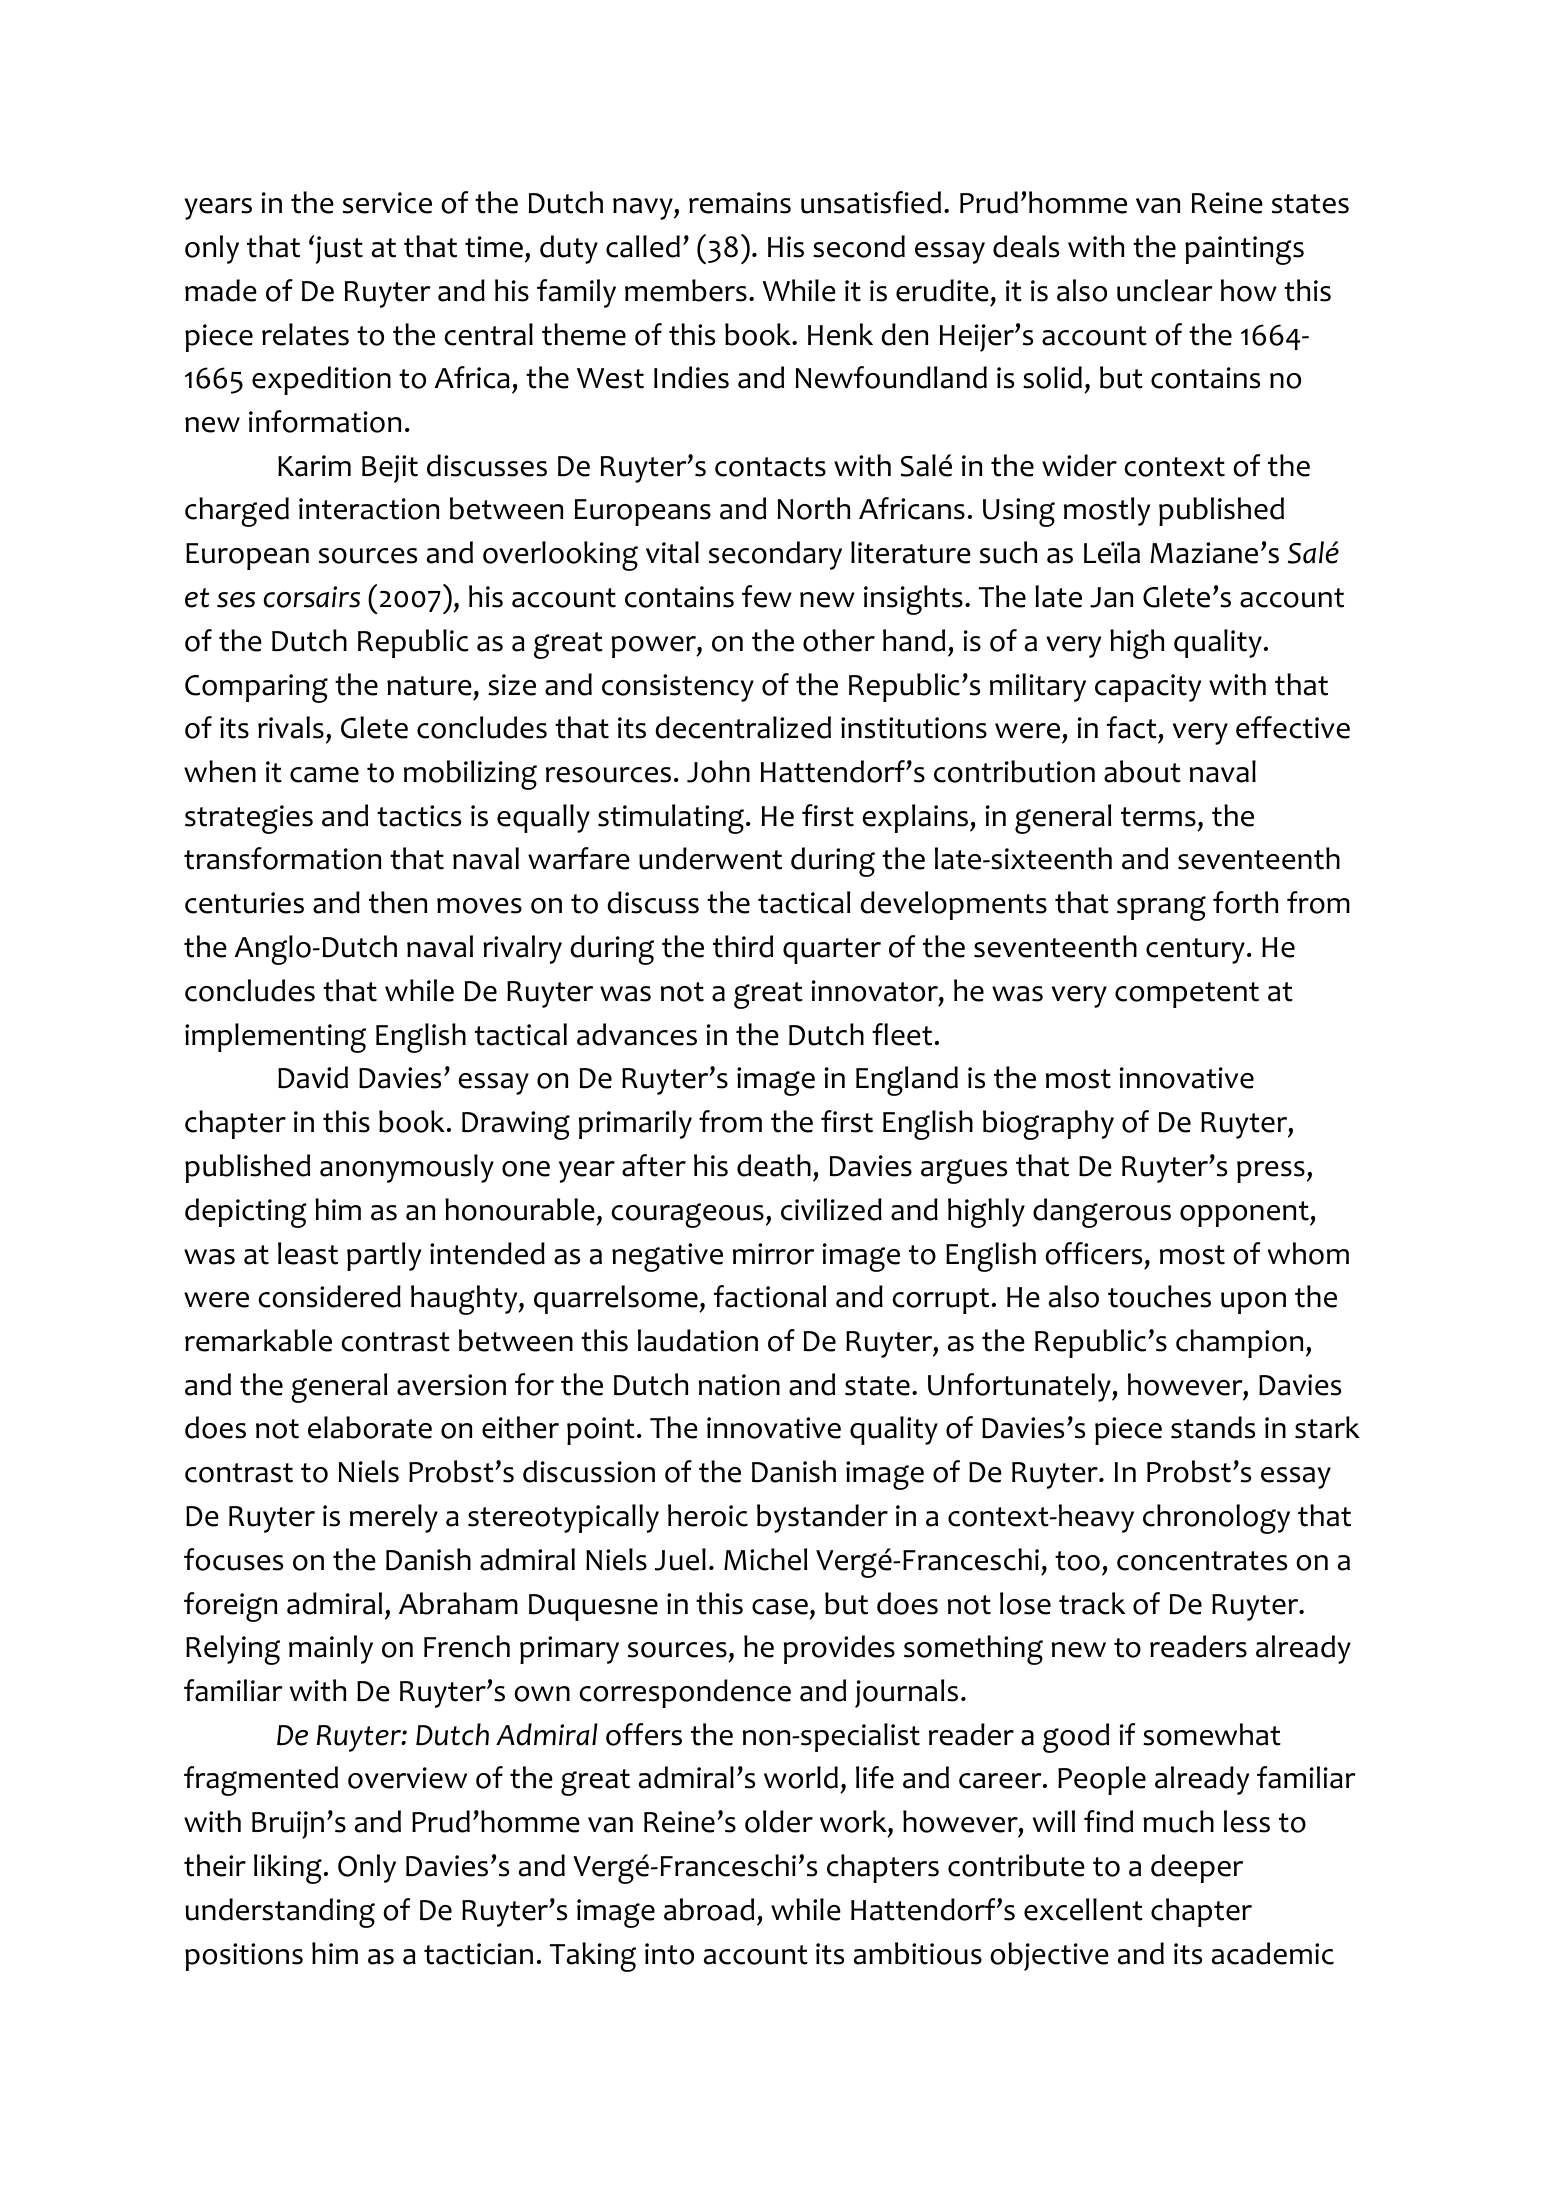  What do you see at coordinates (338, 249) in the screenshot?
I see `just` at bounding box center [338, 249].
